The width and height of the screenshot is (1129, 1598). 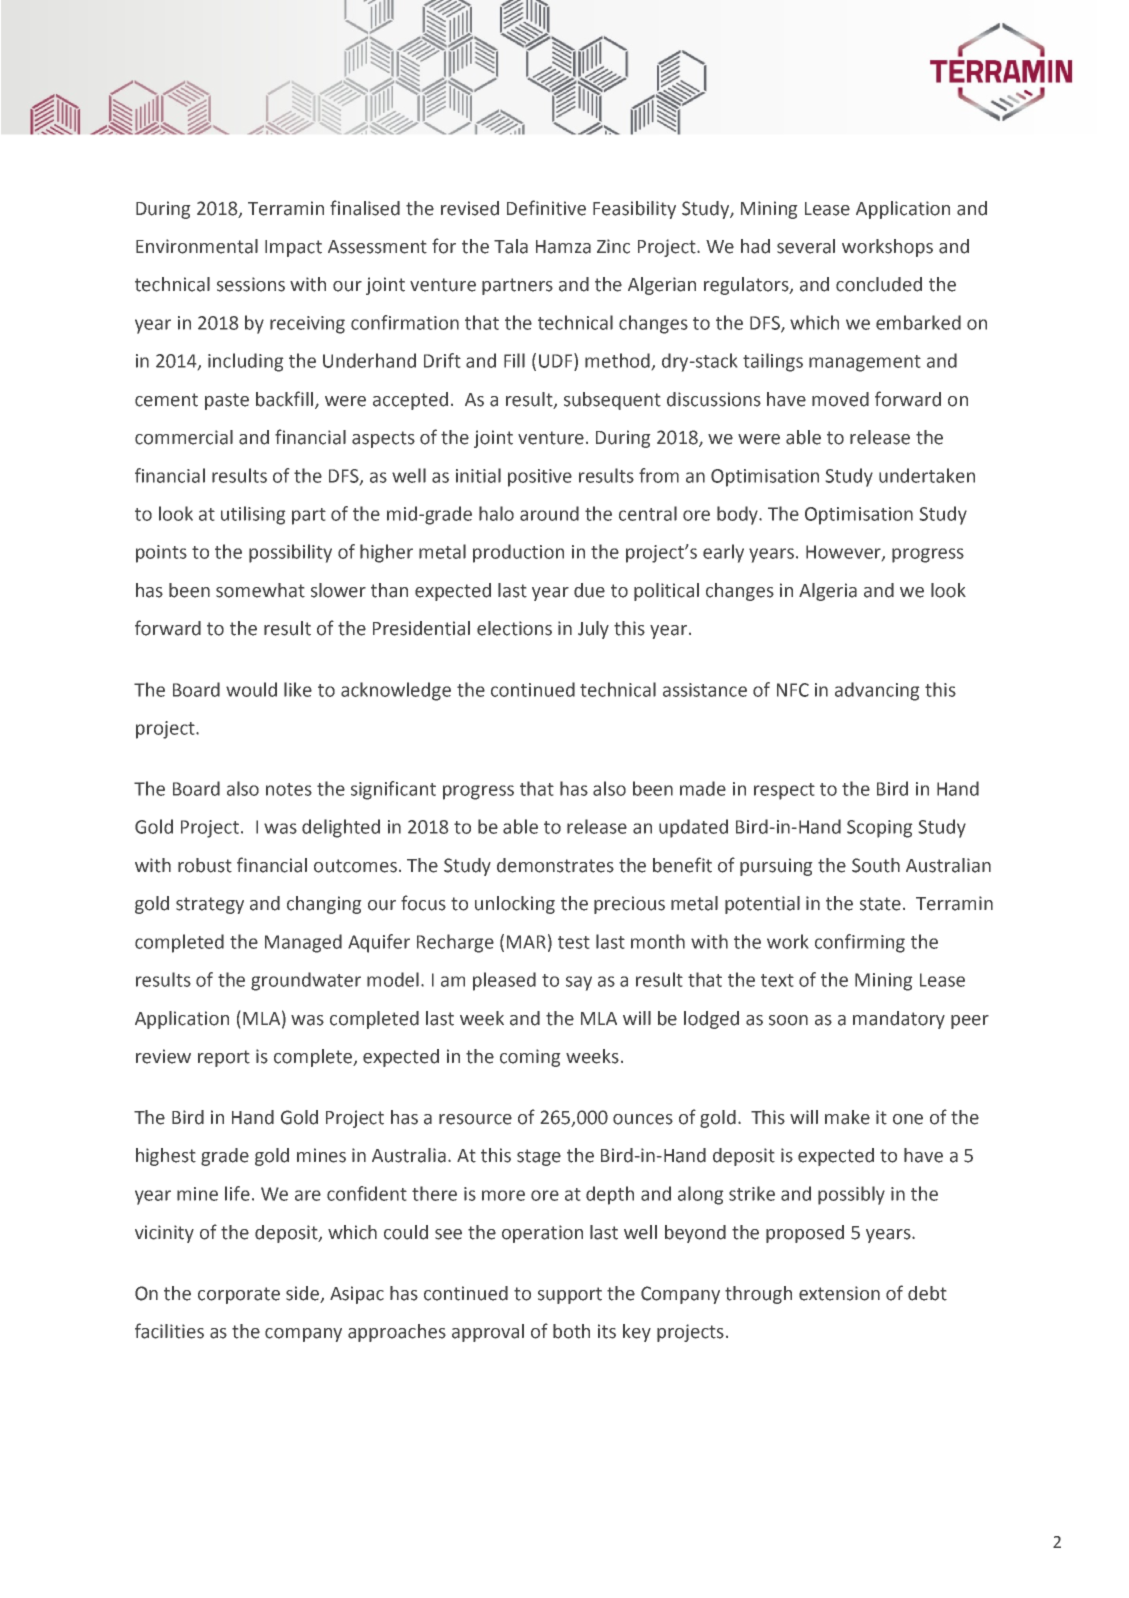 What do you see at coordinates (879, 829) in the screenshot?
I see `Scoping` at bounding box center [879, 829].
